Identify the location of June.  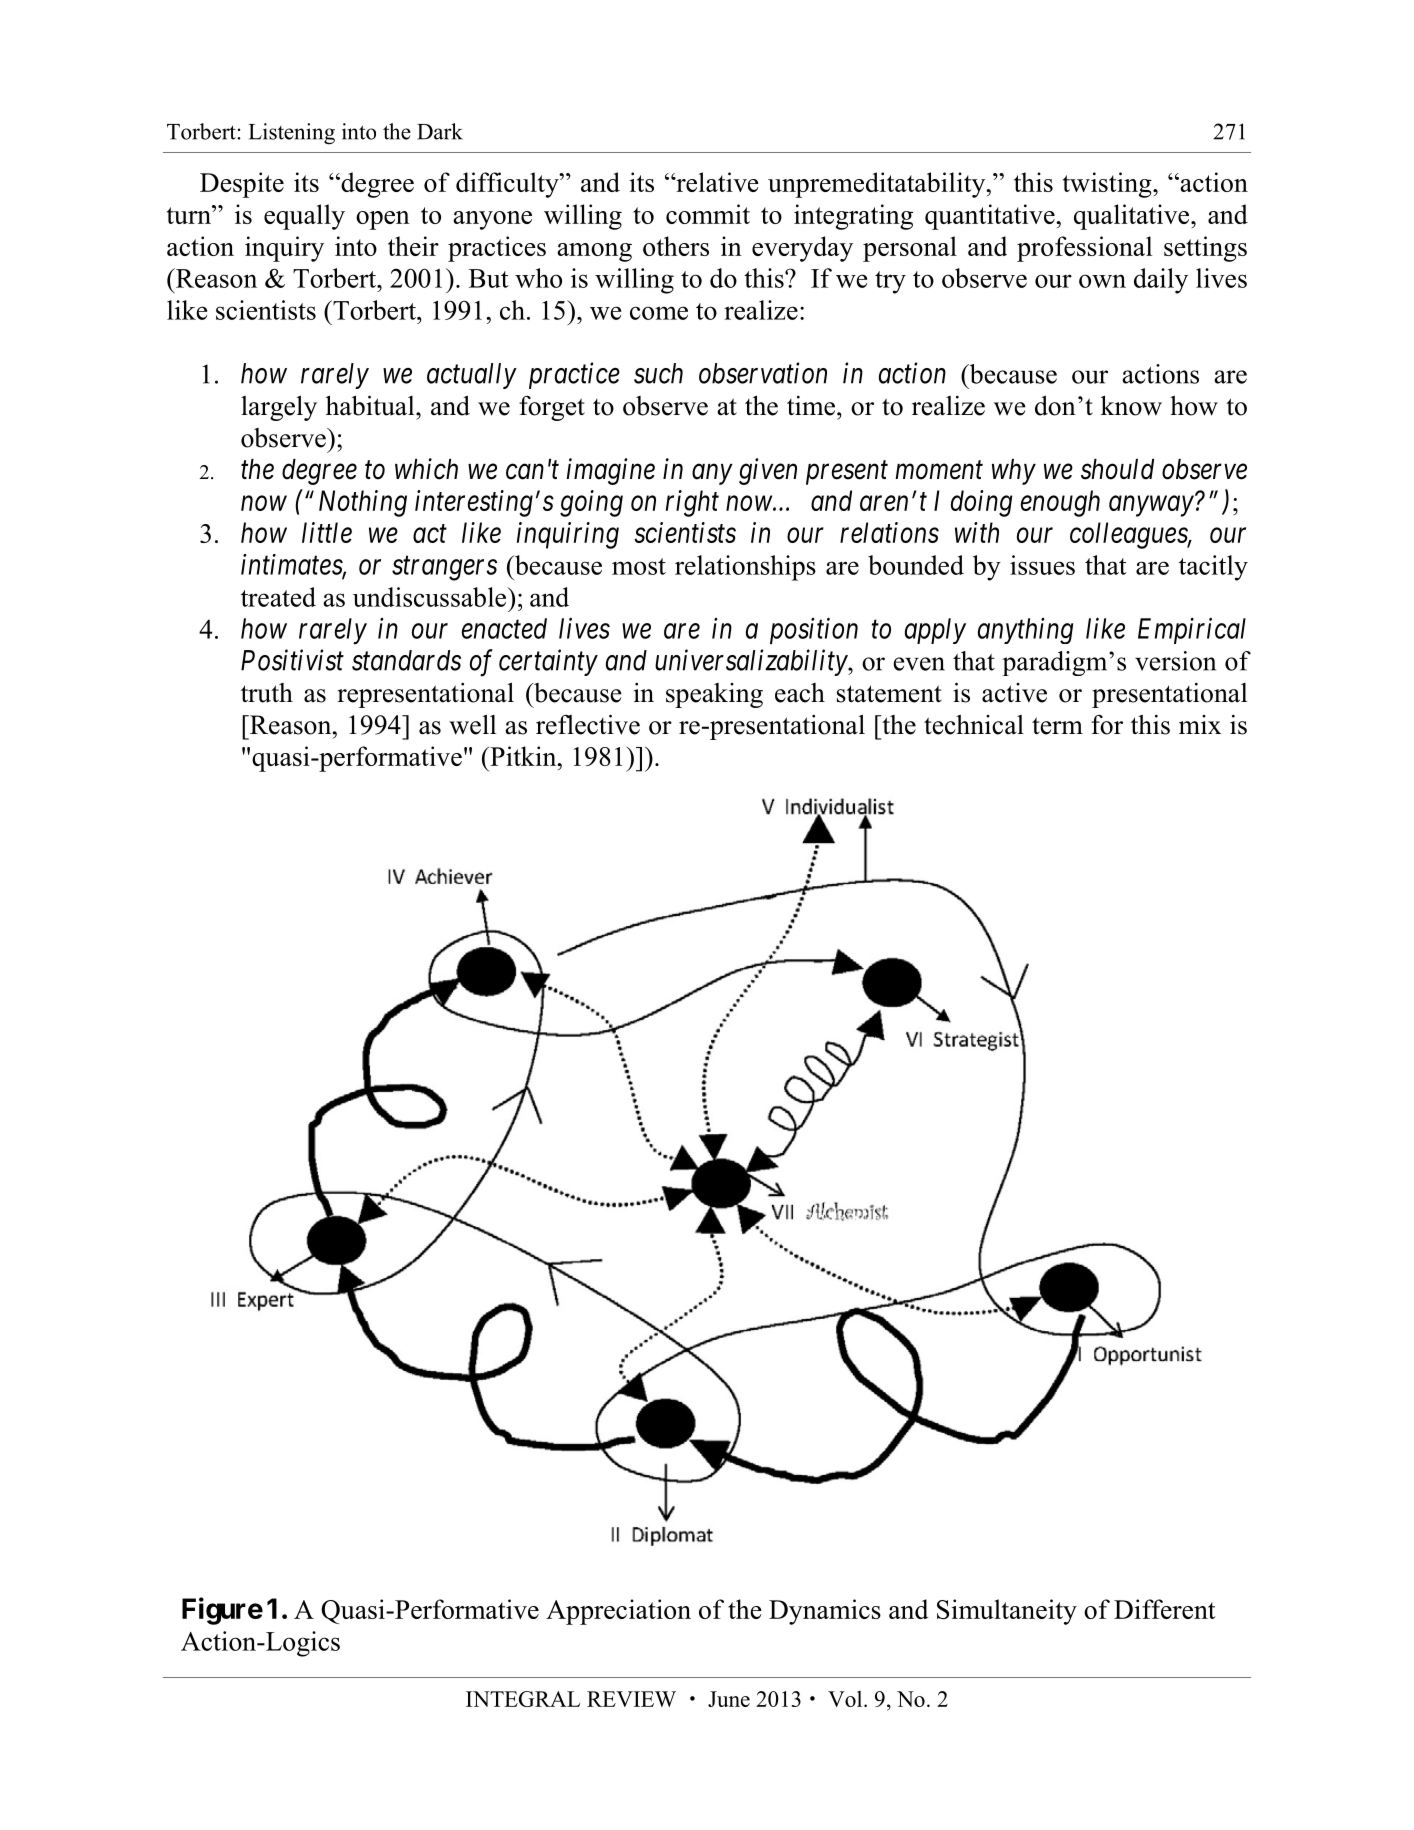
(729, 1699).
